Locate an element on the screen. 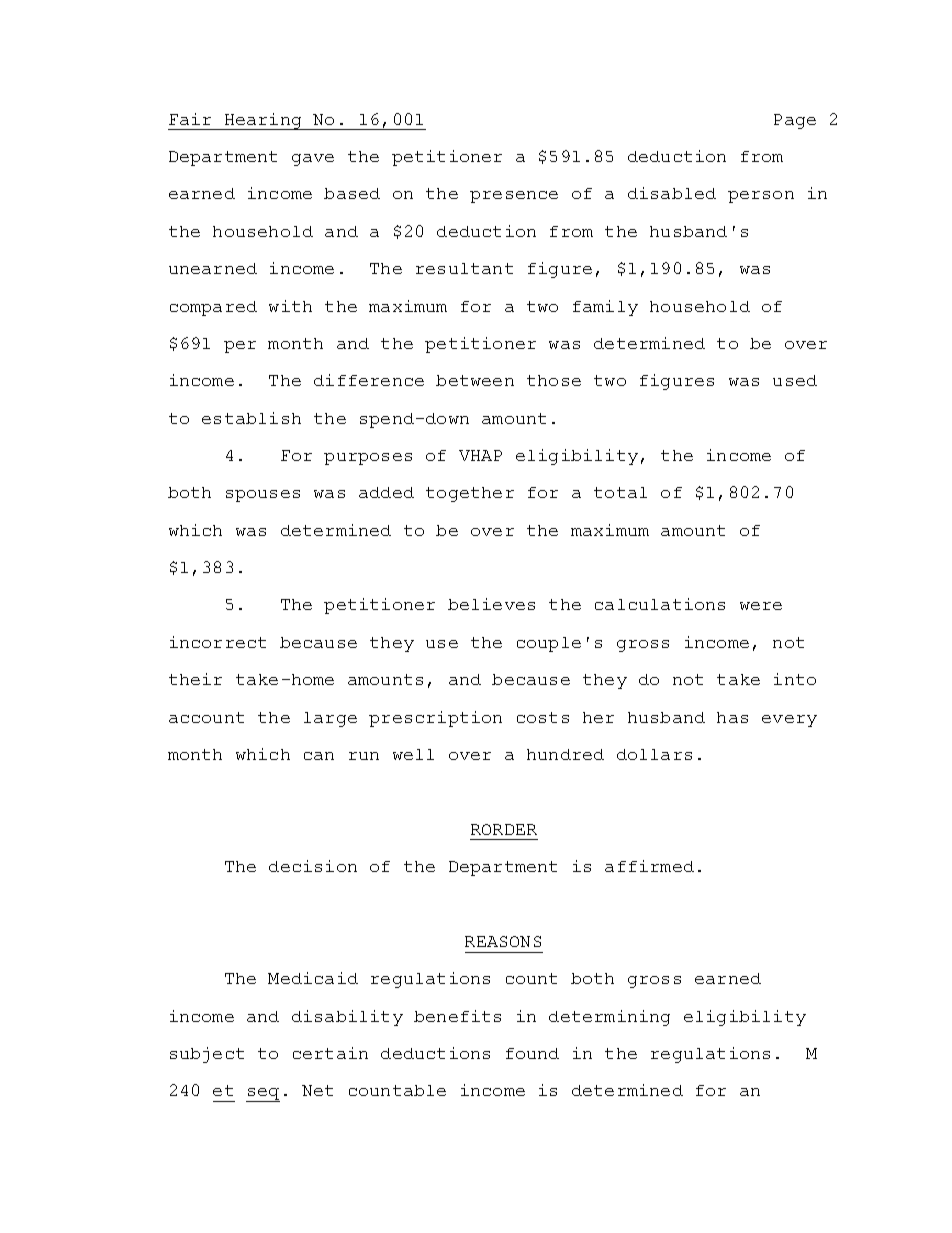 Image resolution: width=952 pixels, height=1233 pixels. presence is located at coordinates (514, 197).
